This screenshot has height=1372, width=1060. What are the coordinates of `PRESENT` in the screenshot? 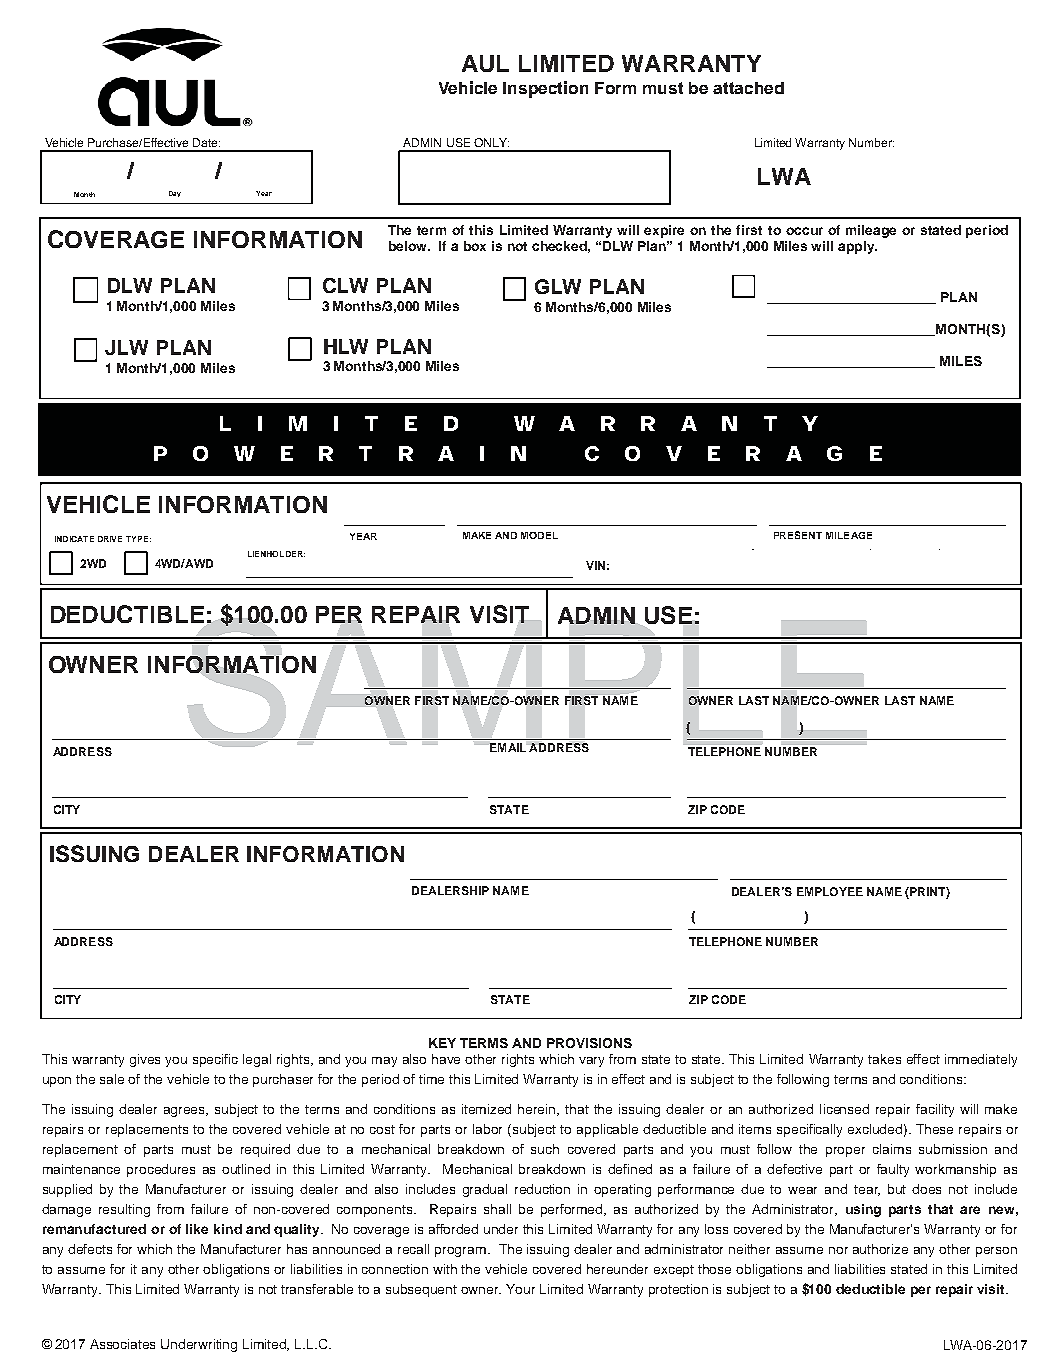 It's located at (798, 535).
